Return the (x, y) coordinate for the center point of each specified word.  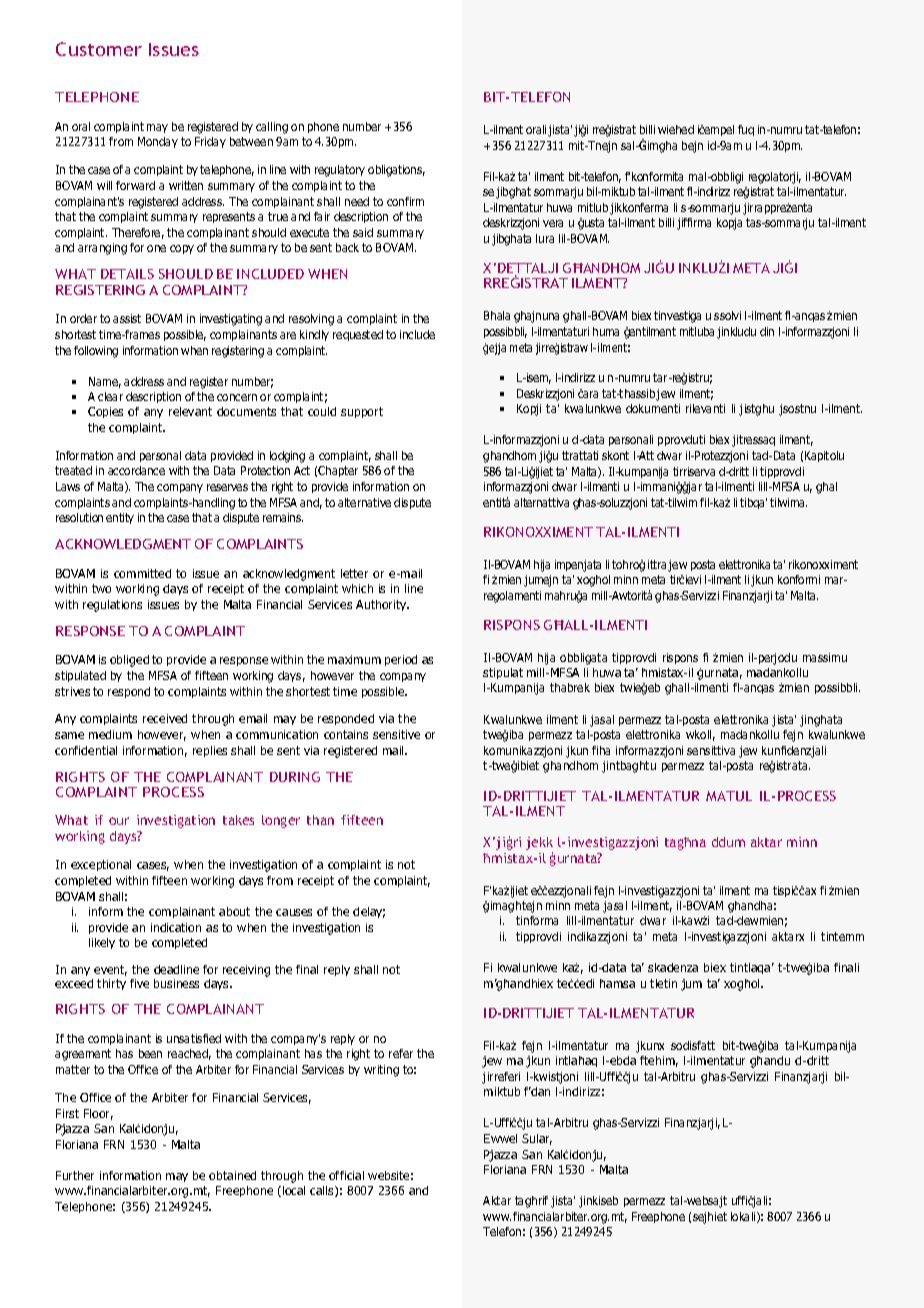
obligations (396, 171)
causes (294, 912)
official (346, 1175)
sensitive (396, 734)
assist (127, 318)
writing (381, 1071)
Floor (98, 1114)
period (401, 660)
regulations (112, 606)
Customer (99, 49)
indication (176, 927)
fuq (746, 130)
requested (358, 335)
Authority (382, 605)
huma (606, 331)
